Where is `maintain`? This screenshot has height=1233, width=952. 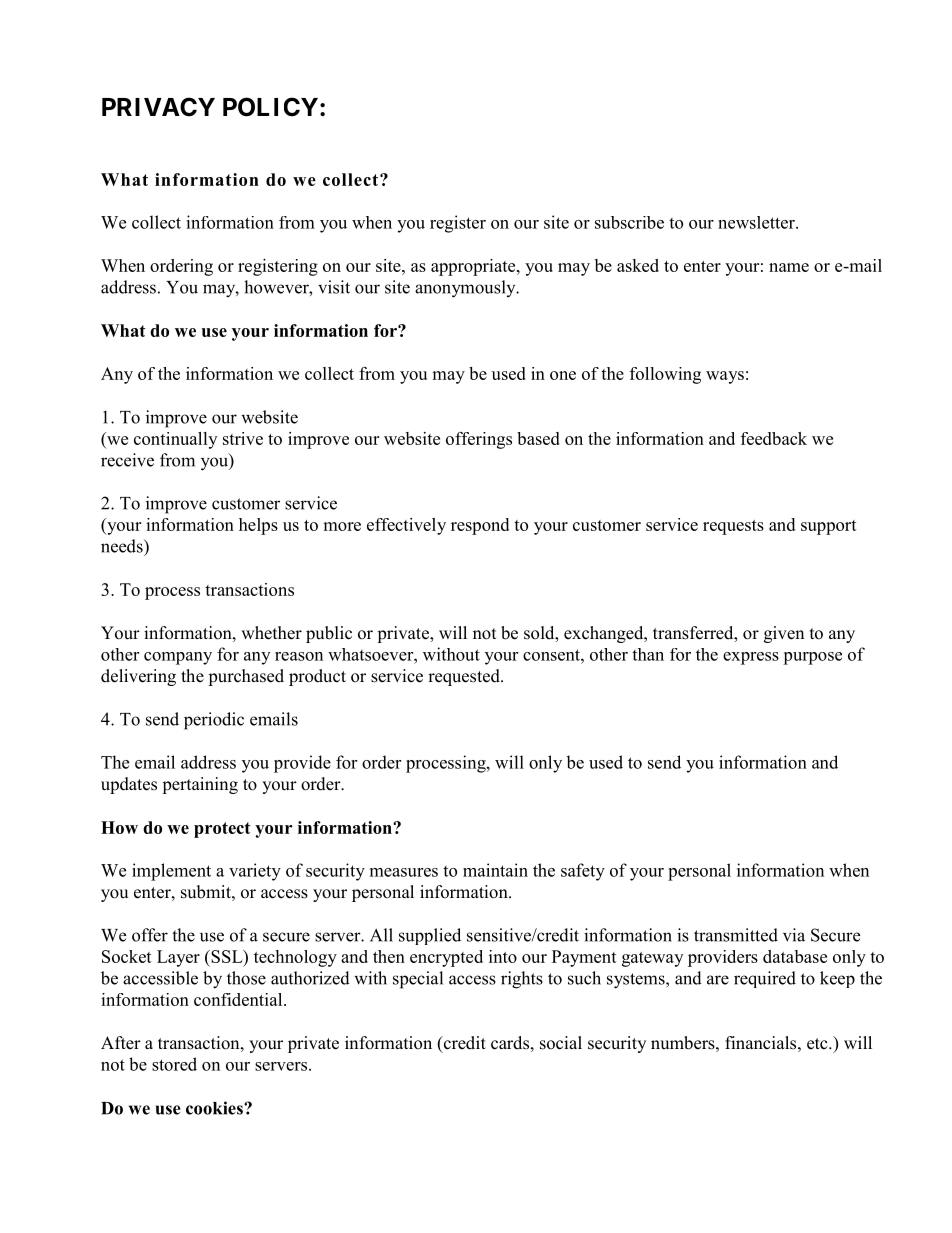
maintain is located at coordinates (495, 870).
